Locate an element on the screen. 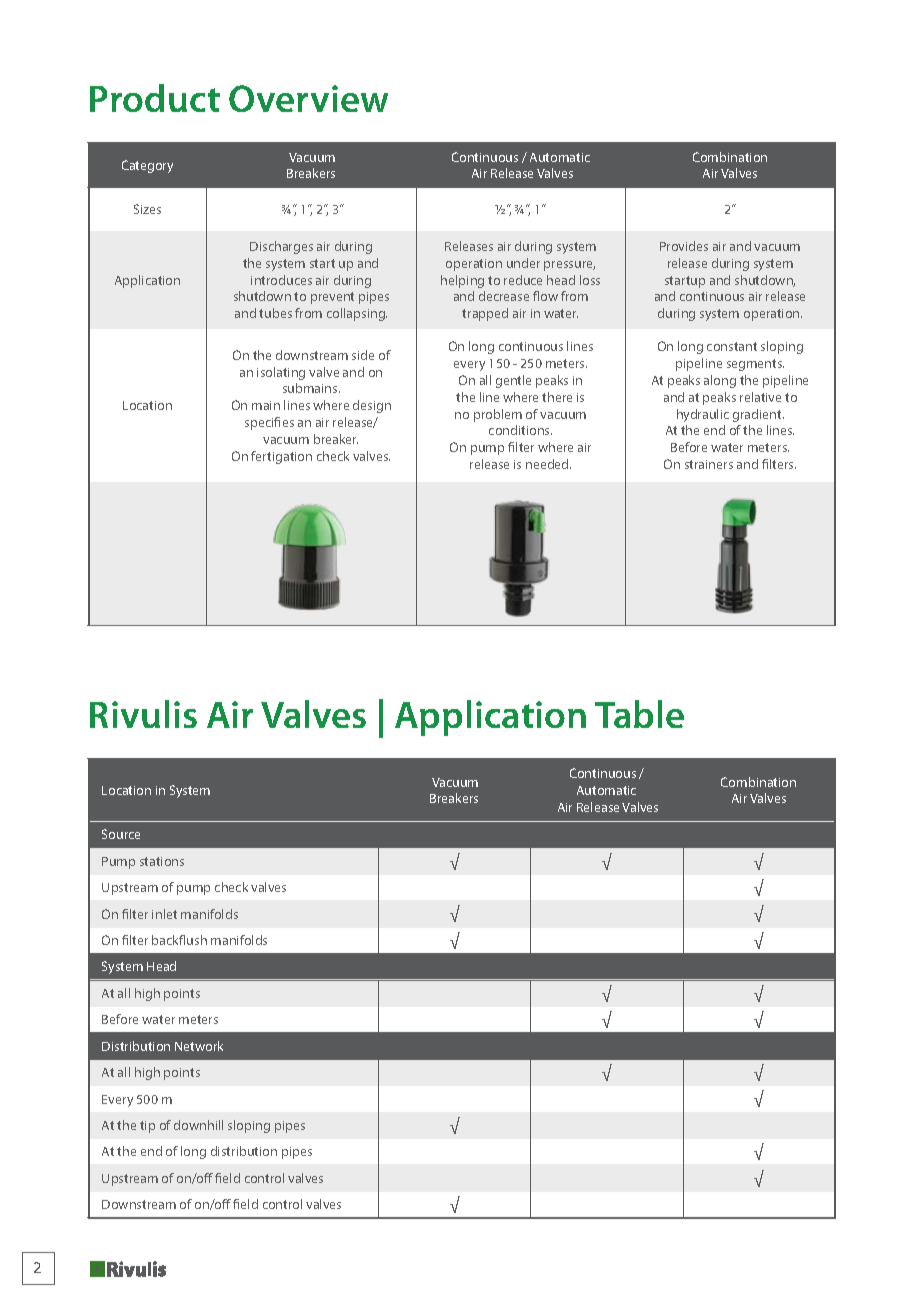 The height and width of the screenshot is (1308, 924). Network is located at coordinates (199, 1046).
